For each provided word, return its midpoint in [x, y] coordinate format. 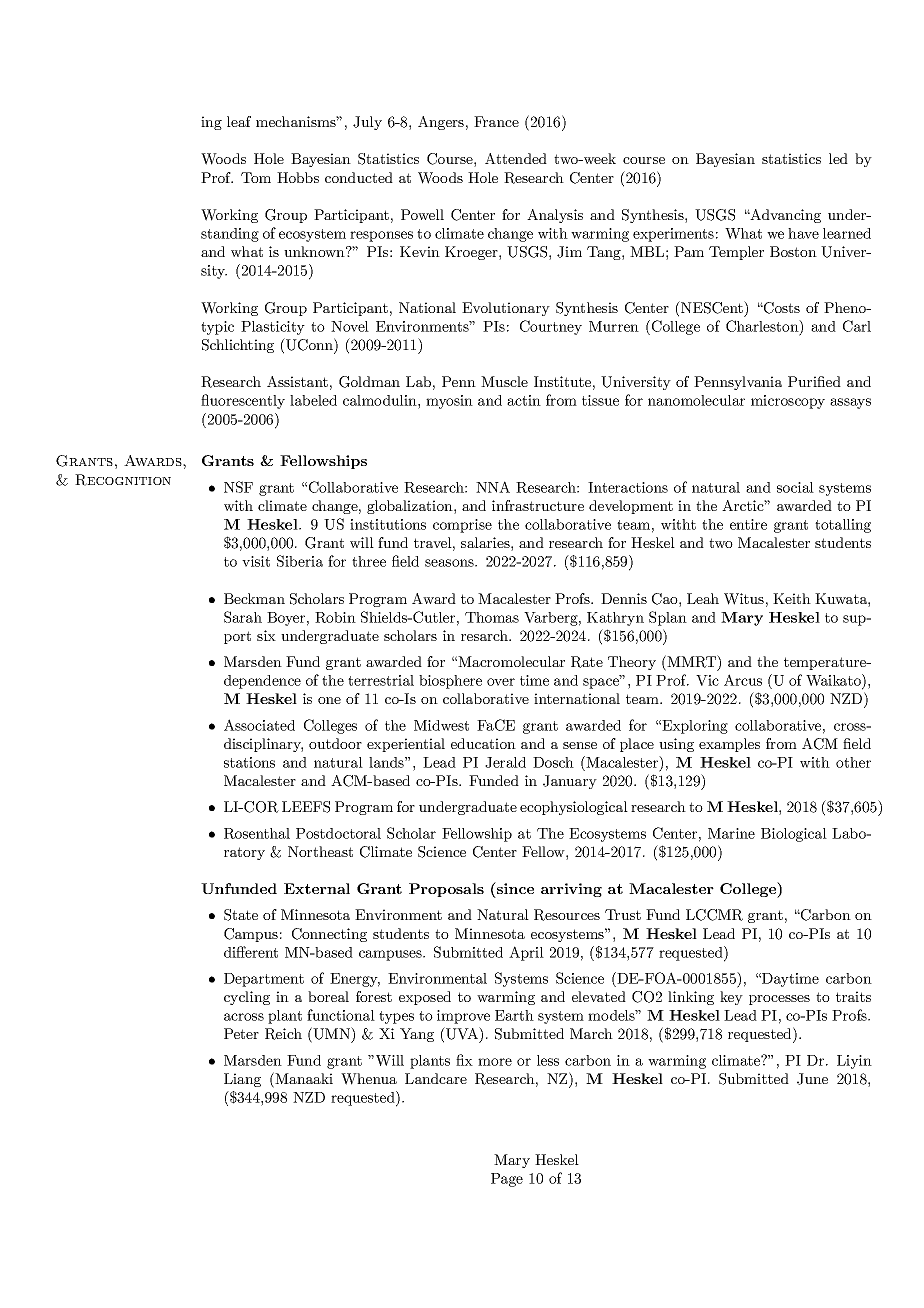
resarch [485, 635]
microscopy [788, 402]
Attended [516, 158]
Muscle [504, 381]
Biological [794, 835]
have [803, 233]
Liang [242, 1080]
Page [507, 1180]
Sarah [243, 617]
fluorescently [243, 401]
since [514, 888]
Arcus [743, 680]
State [241, 915]
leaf [239, 121]
